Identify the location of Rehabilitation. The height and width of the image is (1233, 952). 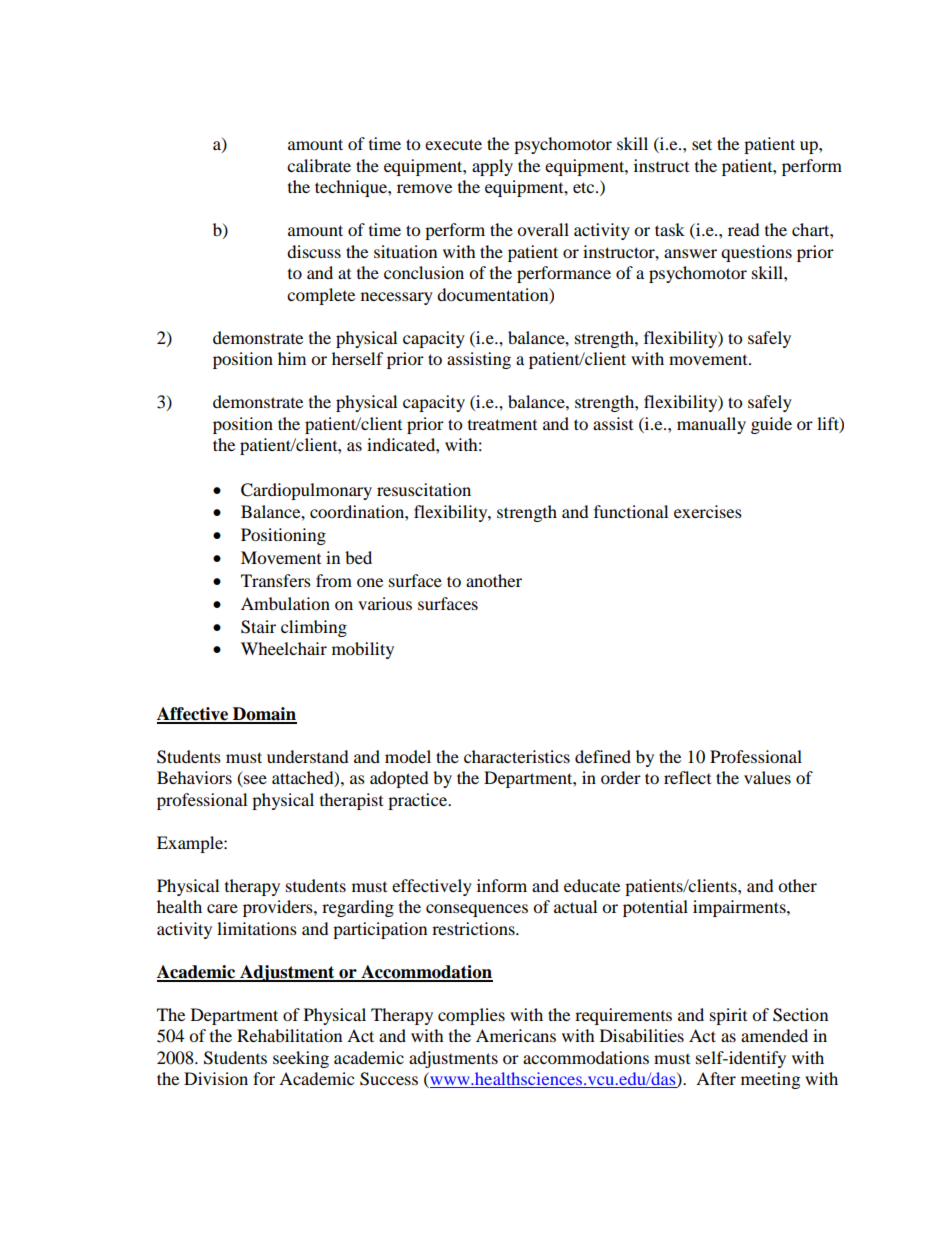
(289, 1035).
